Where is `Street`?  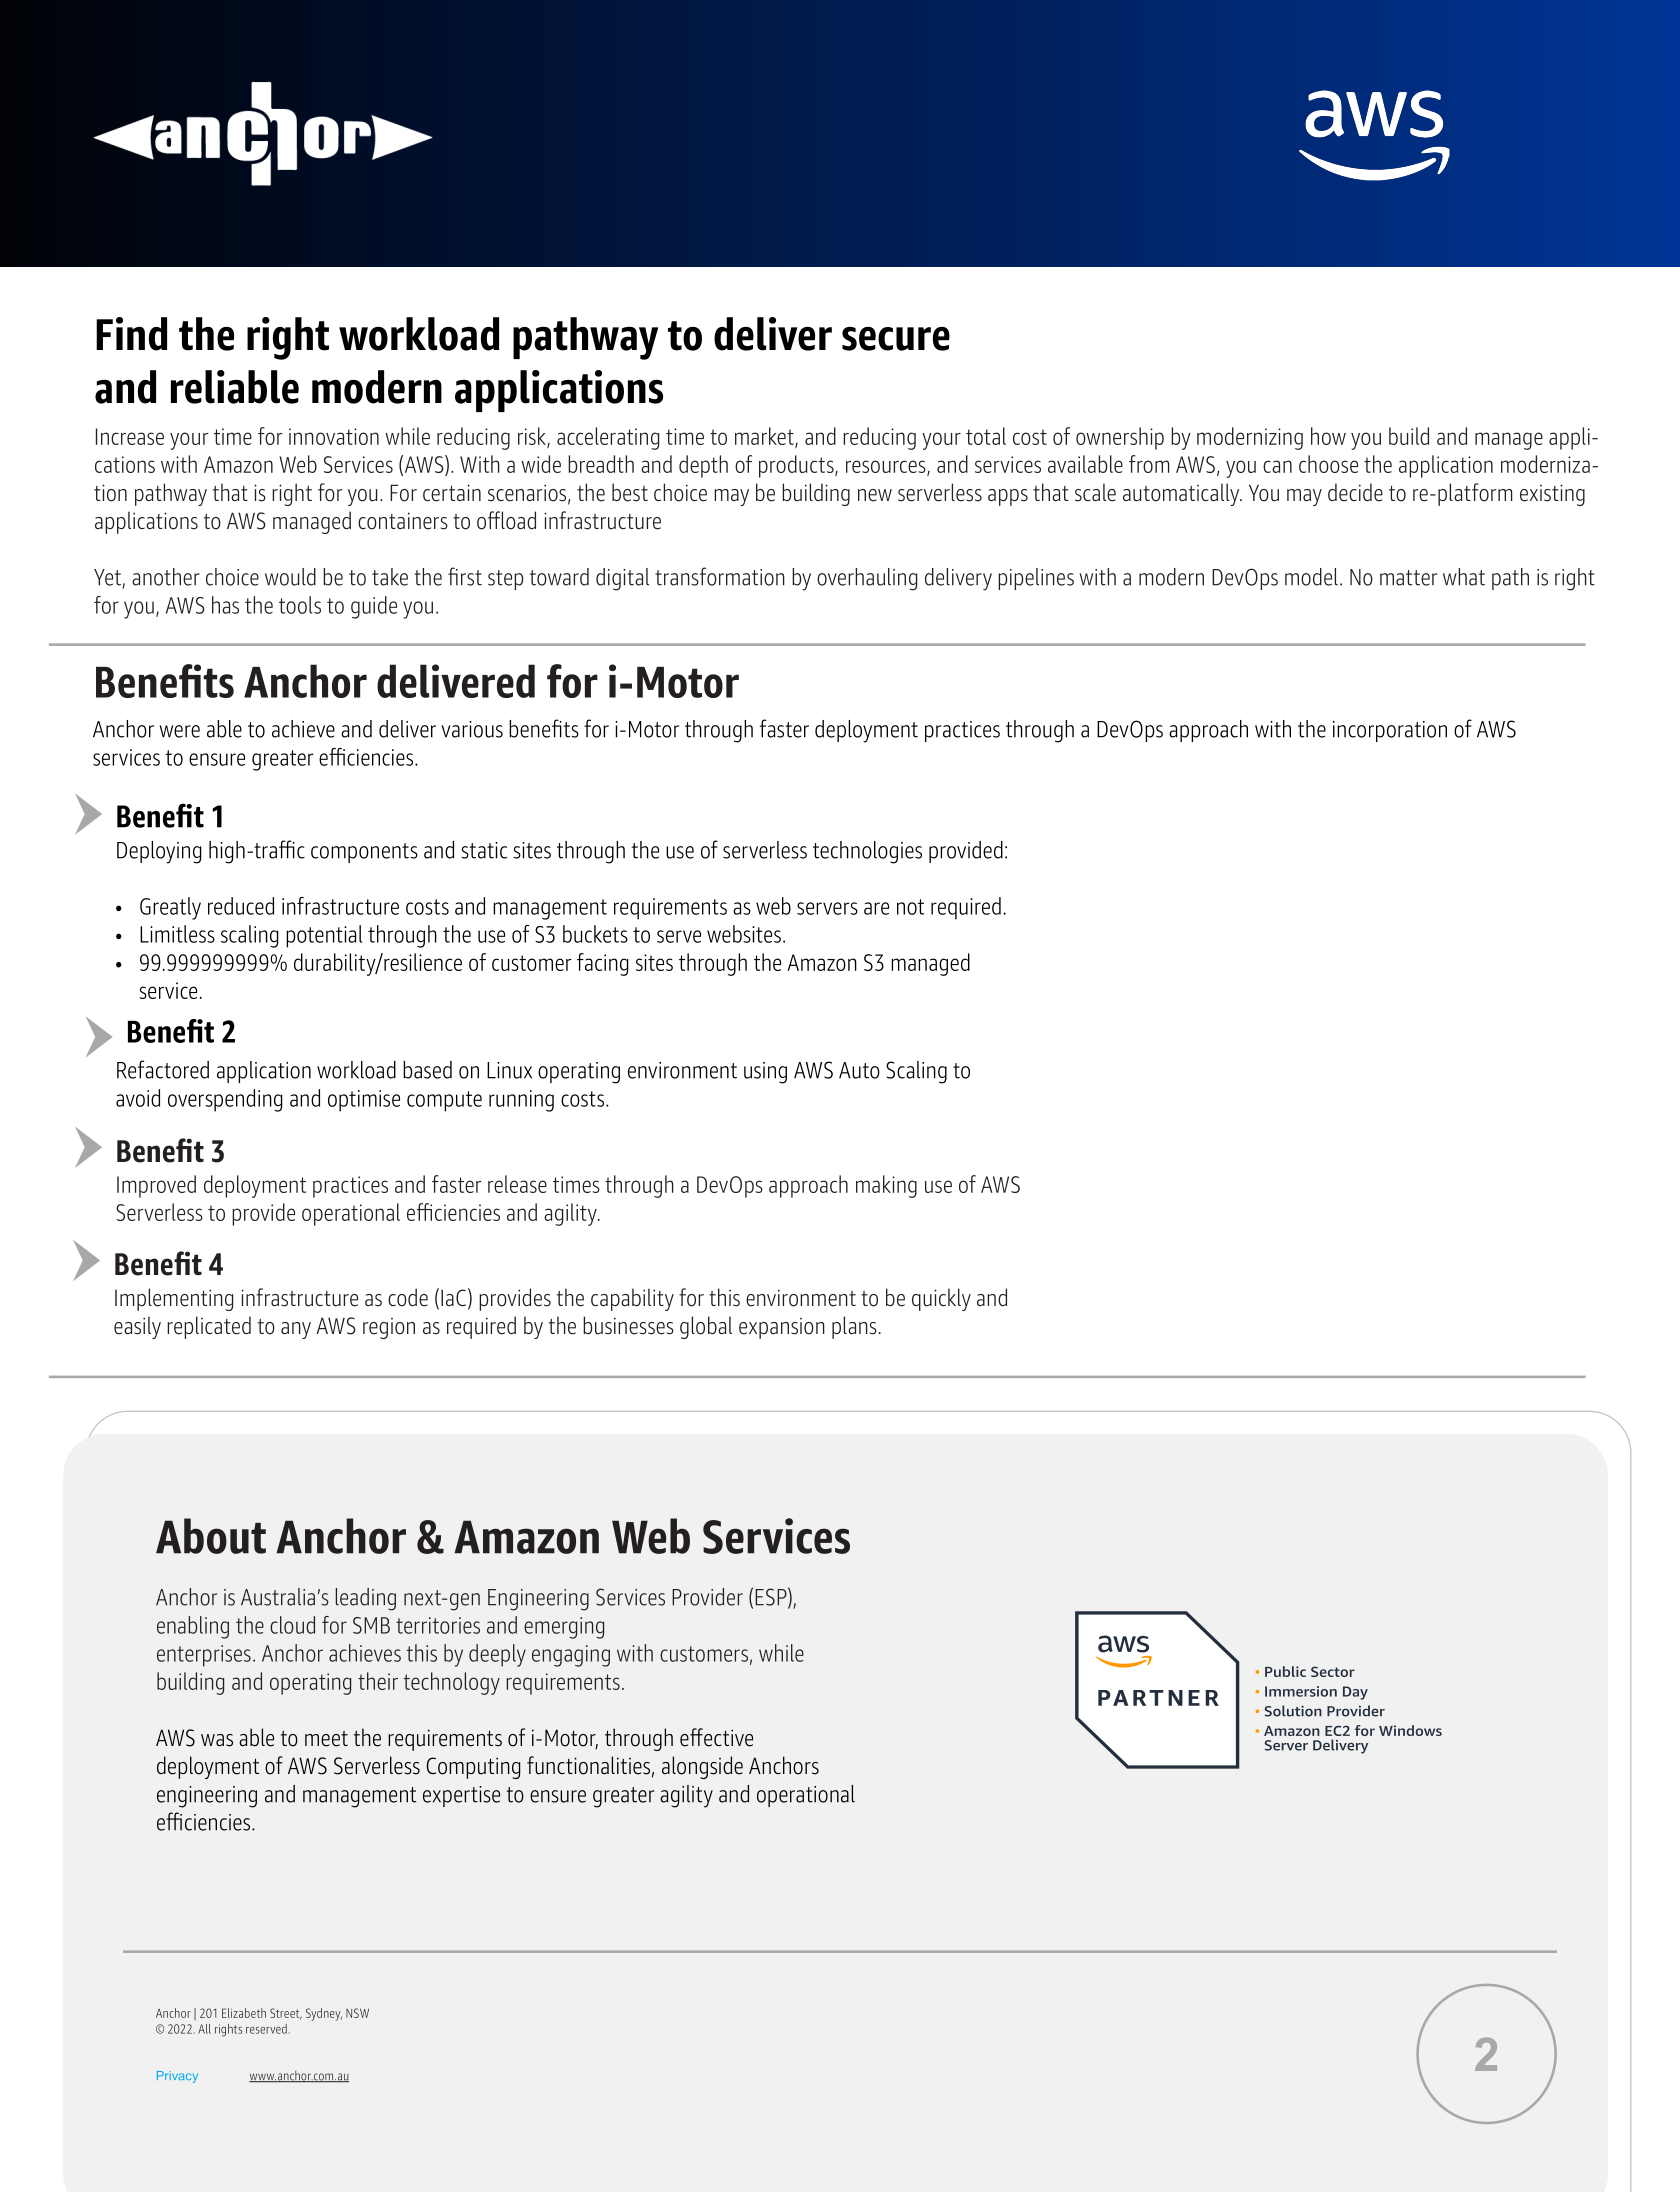 Street is located at coordinates (286, 2014).
